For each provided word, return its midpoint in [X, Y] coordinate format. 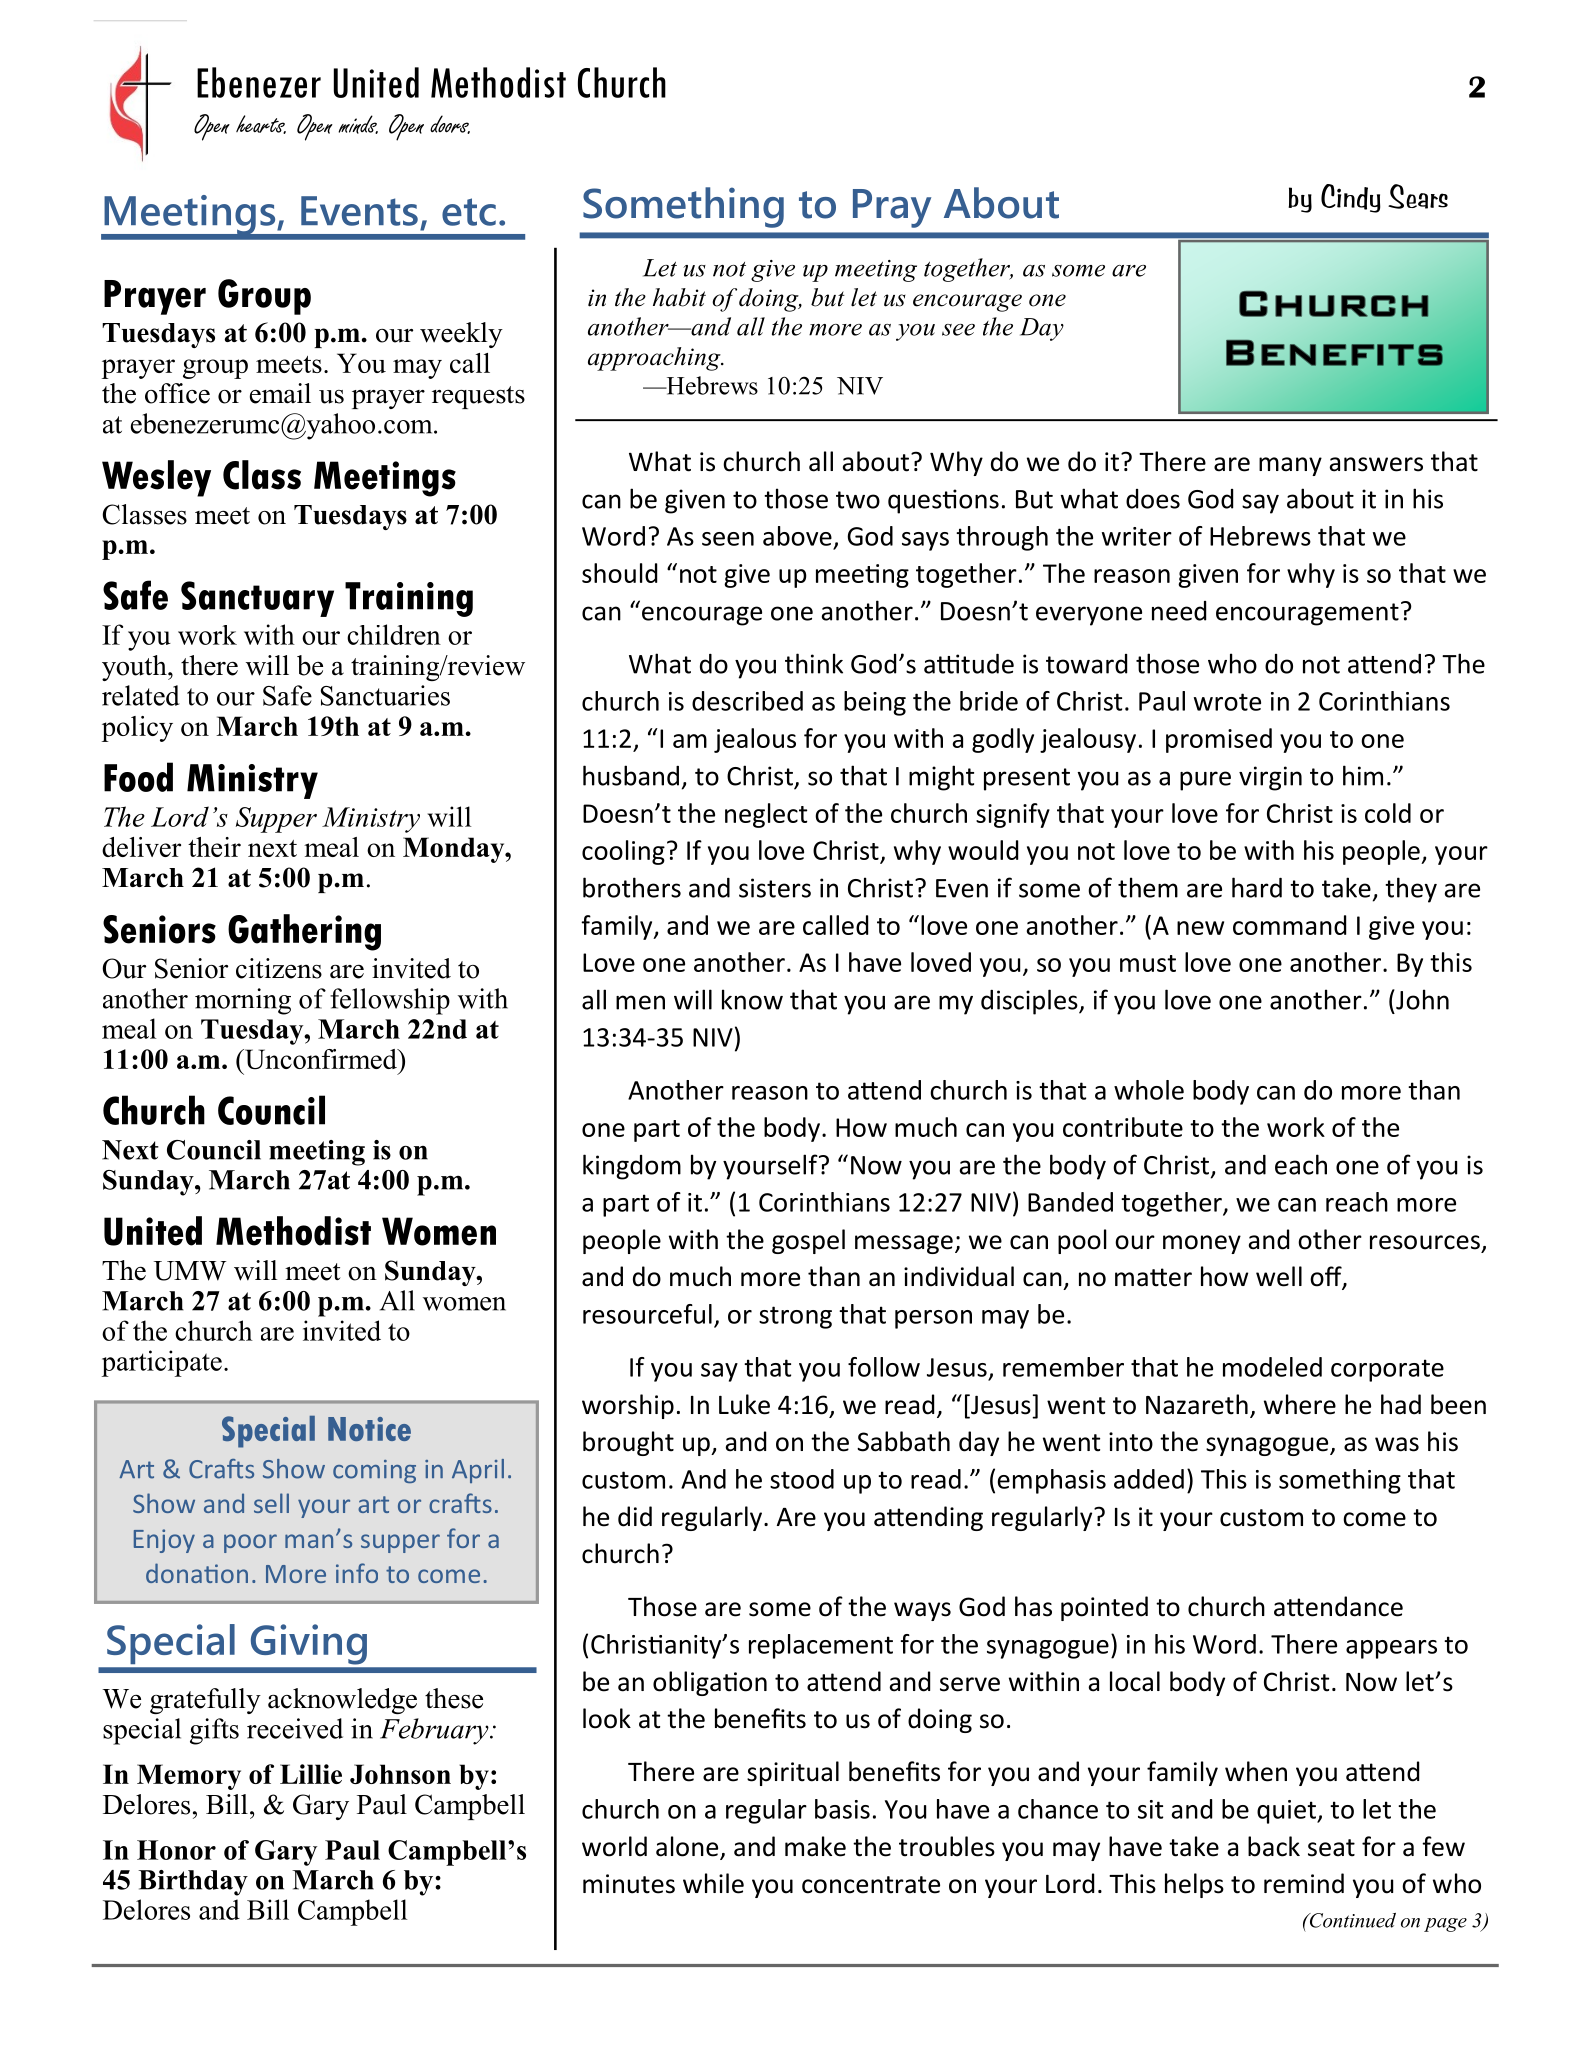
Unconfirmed [320, 1059]
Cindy [1351, 198]
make [815, 1846]
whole [1149, 1090]
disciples [1030, 1002]
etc [469, 212]
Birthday [193, 1883]
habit [679, 297]
